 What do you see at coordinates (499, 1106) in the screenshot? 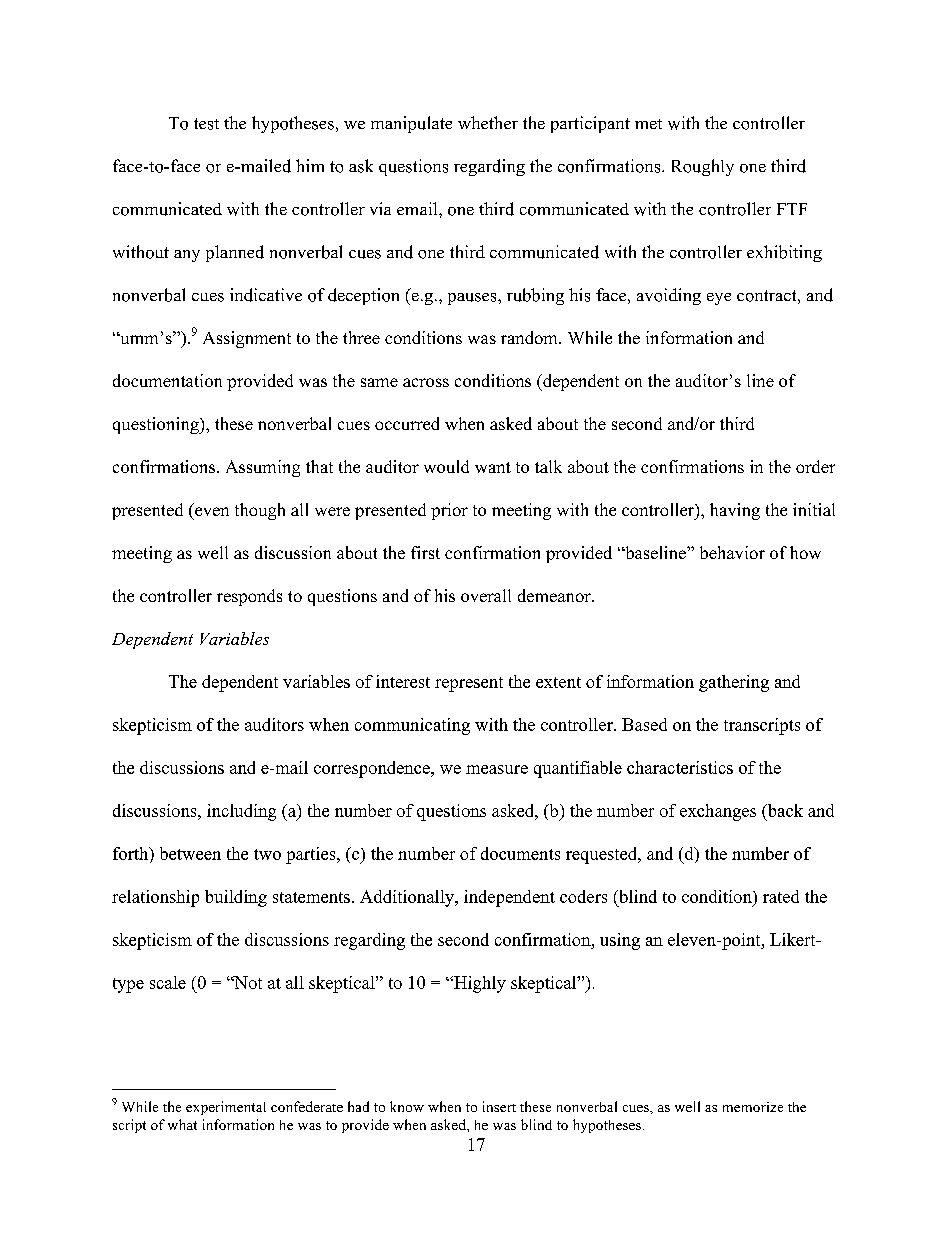
I see `insert` at bounding box center [499, 1106].
